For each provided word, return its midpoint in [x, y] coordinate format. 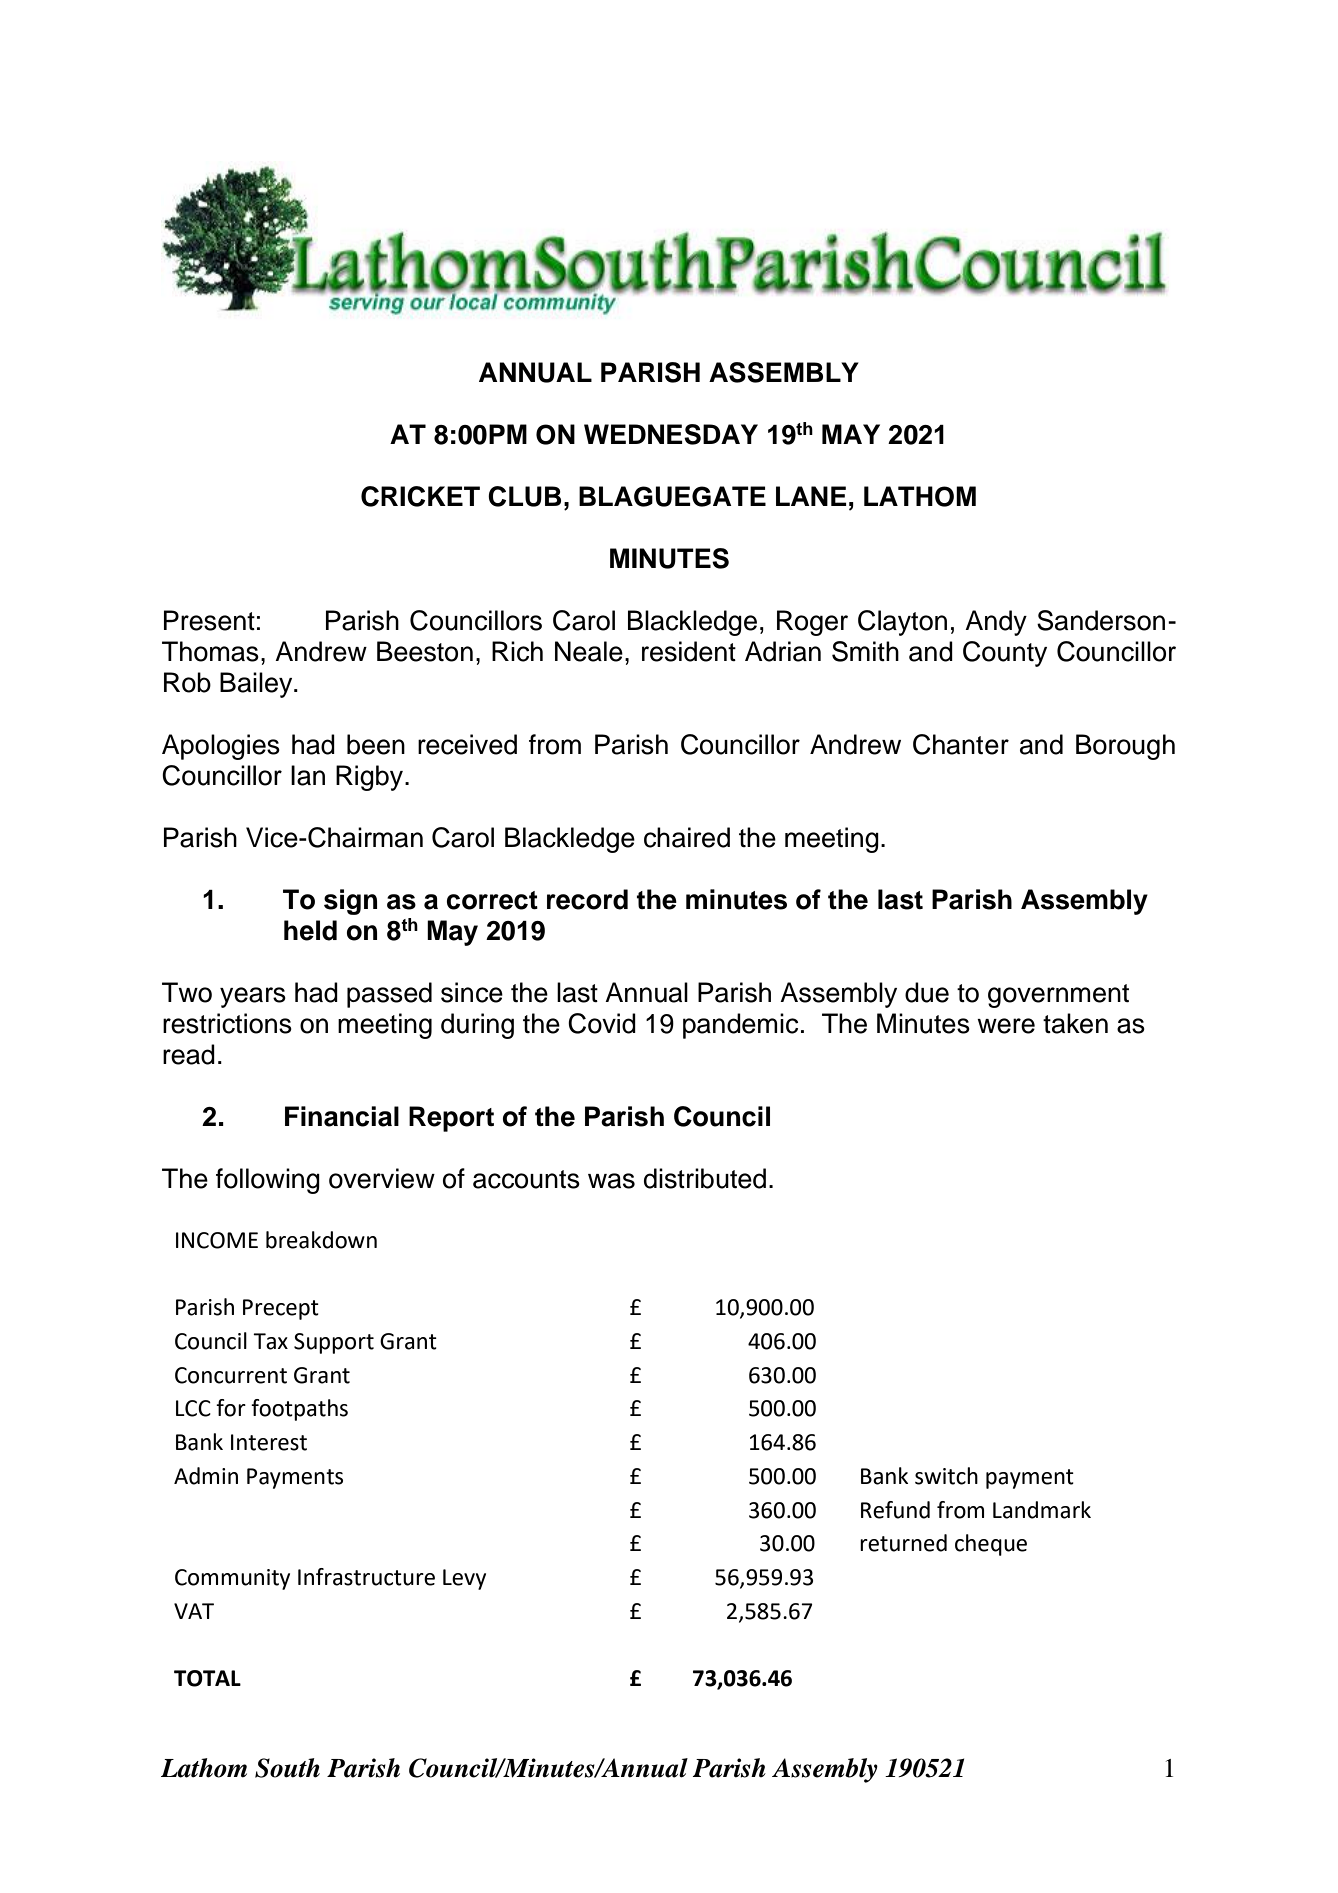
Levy [464, 1579]
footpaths [299, 1410]
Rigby [371, 778]
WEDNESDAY [671, 434]
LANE [811, 496]
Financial [342, 1116]
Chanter [961, 744]
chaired [687, 837]
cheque [991, 1545]
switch [946, 1476]
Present [209, 620]
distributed [705, 1178]
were [1006, 1026]
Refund [895, 1510]
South [287, 1768]
